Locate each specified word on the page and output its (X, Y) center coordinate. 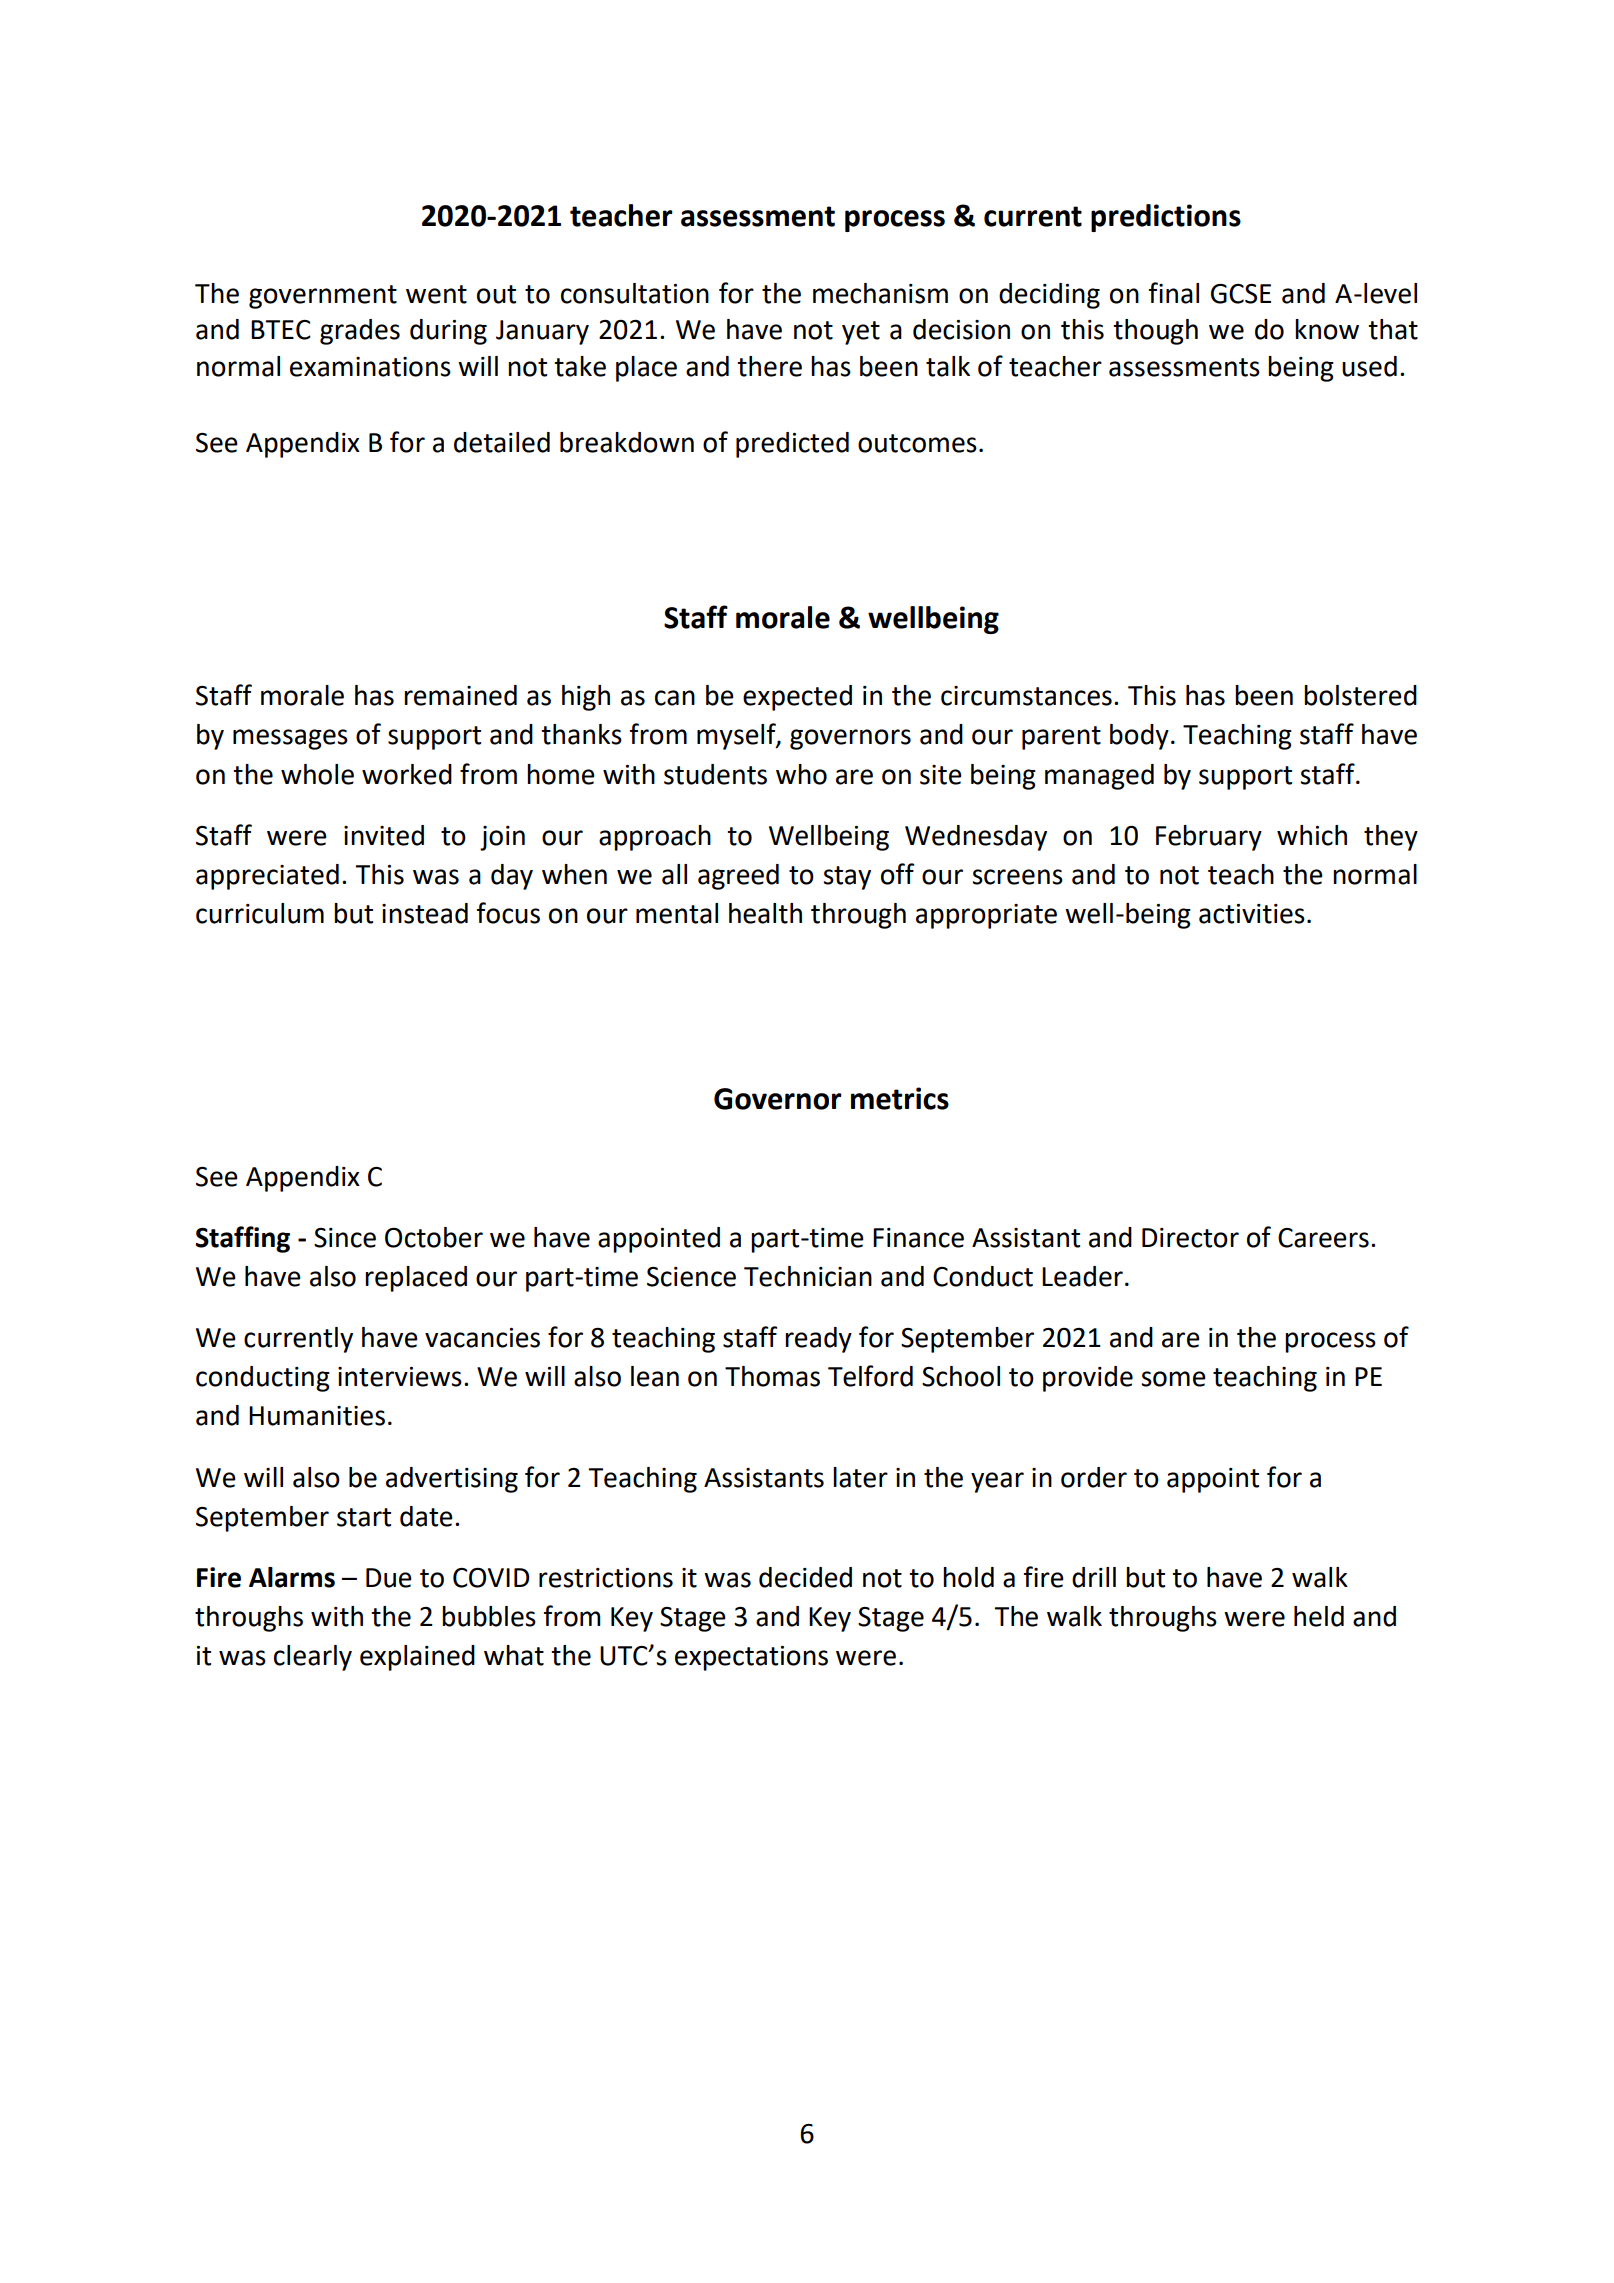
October (434, 1237)
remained (460, 695)
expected (797, 698)
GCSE (1241, 294)
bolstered (1360, 695)
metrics (900, 1098)
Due (389, 1578)
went (436, 294)
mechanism (880, 293)
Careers (1323, 1238)
